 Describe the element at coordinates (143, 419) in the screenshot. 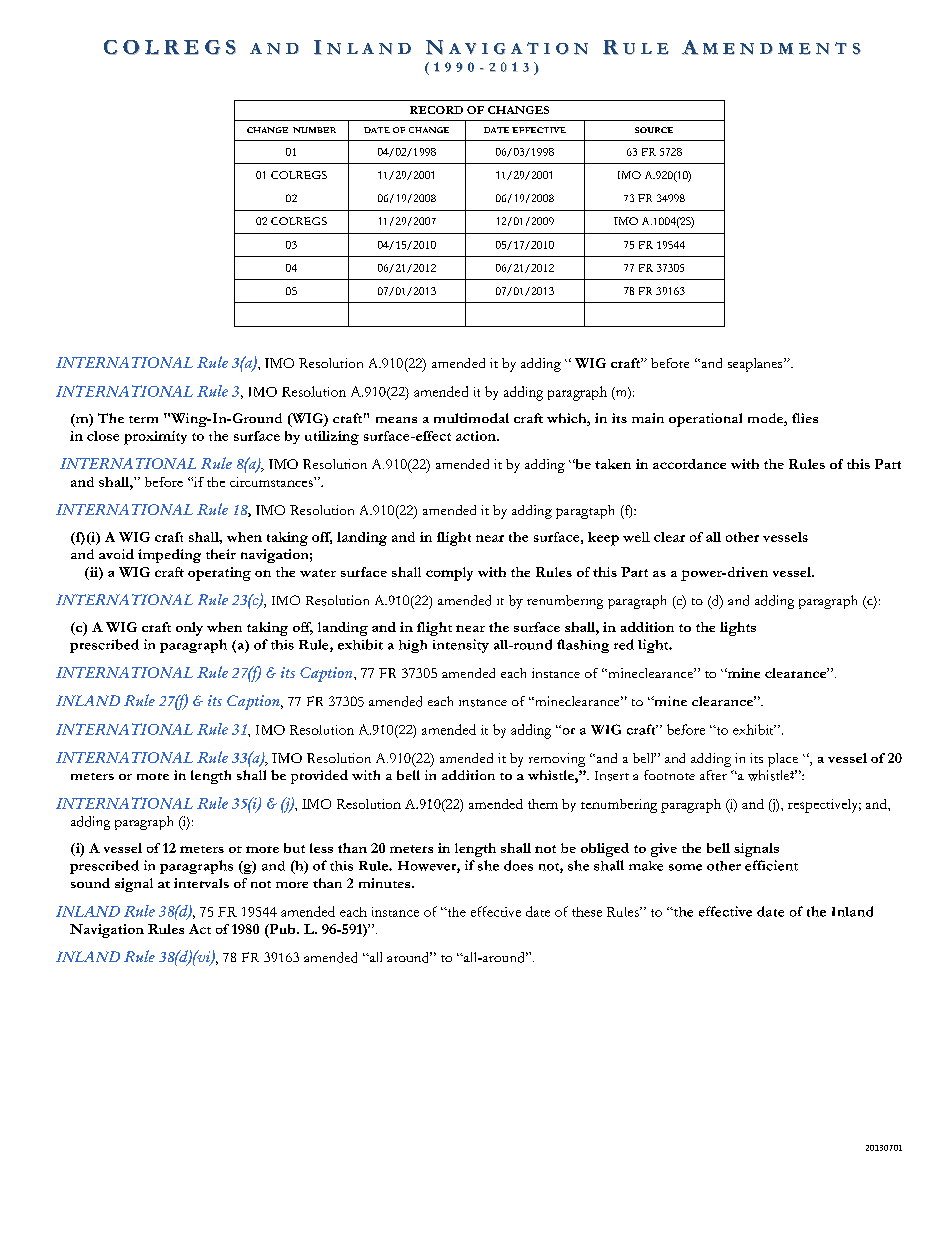

I see `term` at that location.
